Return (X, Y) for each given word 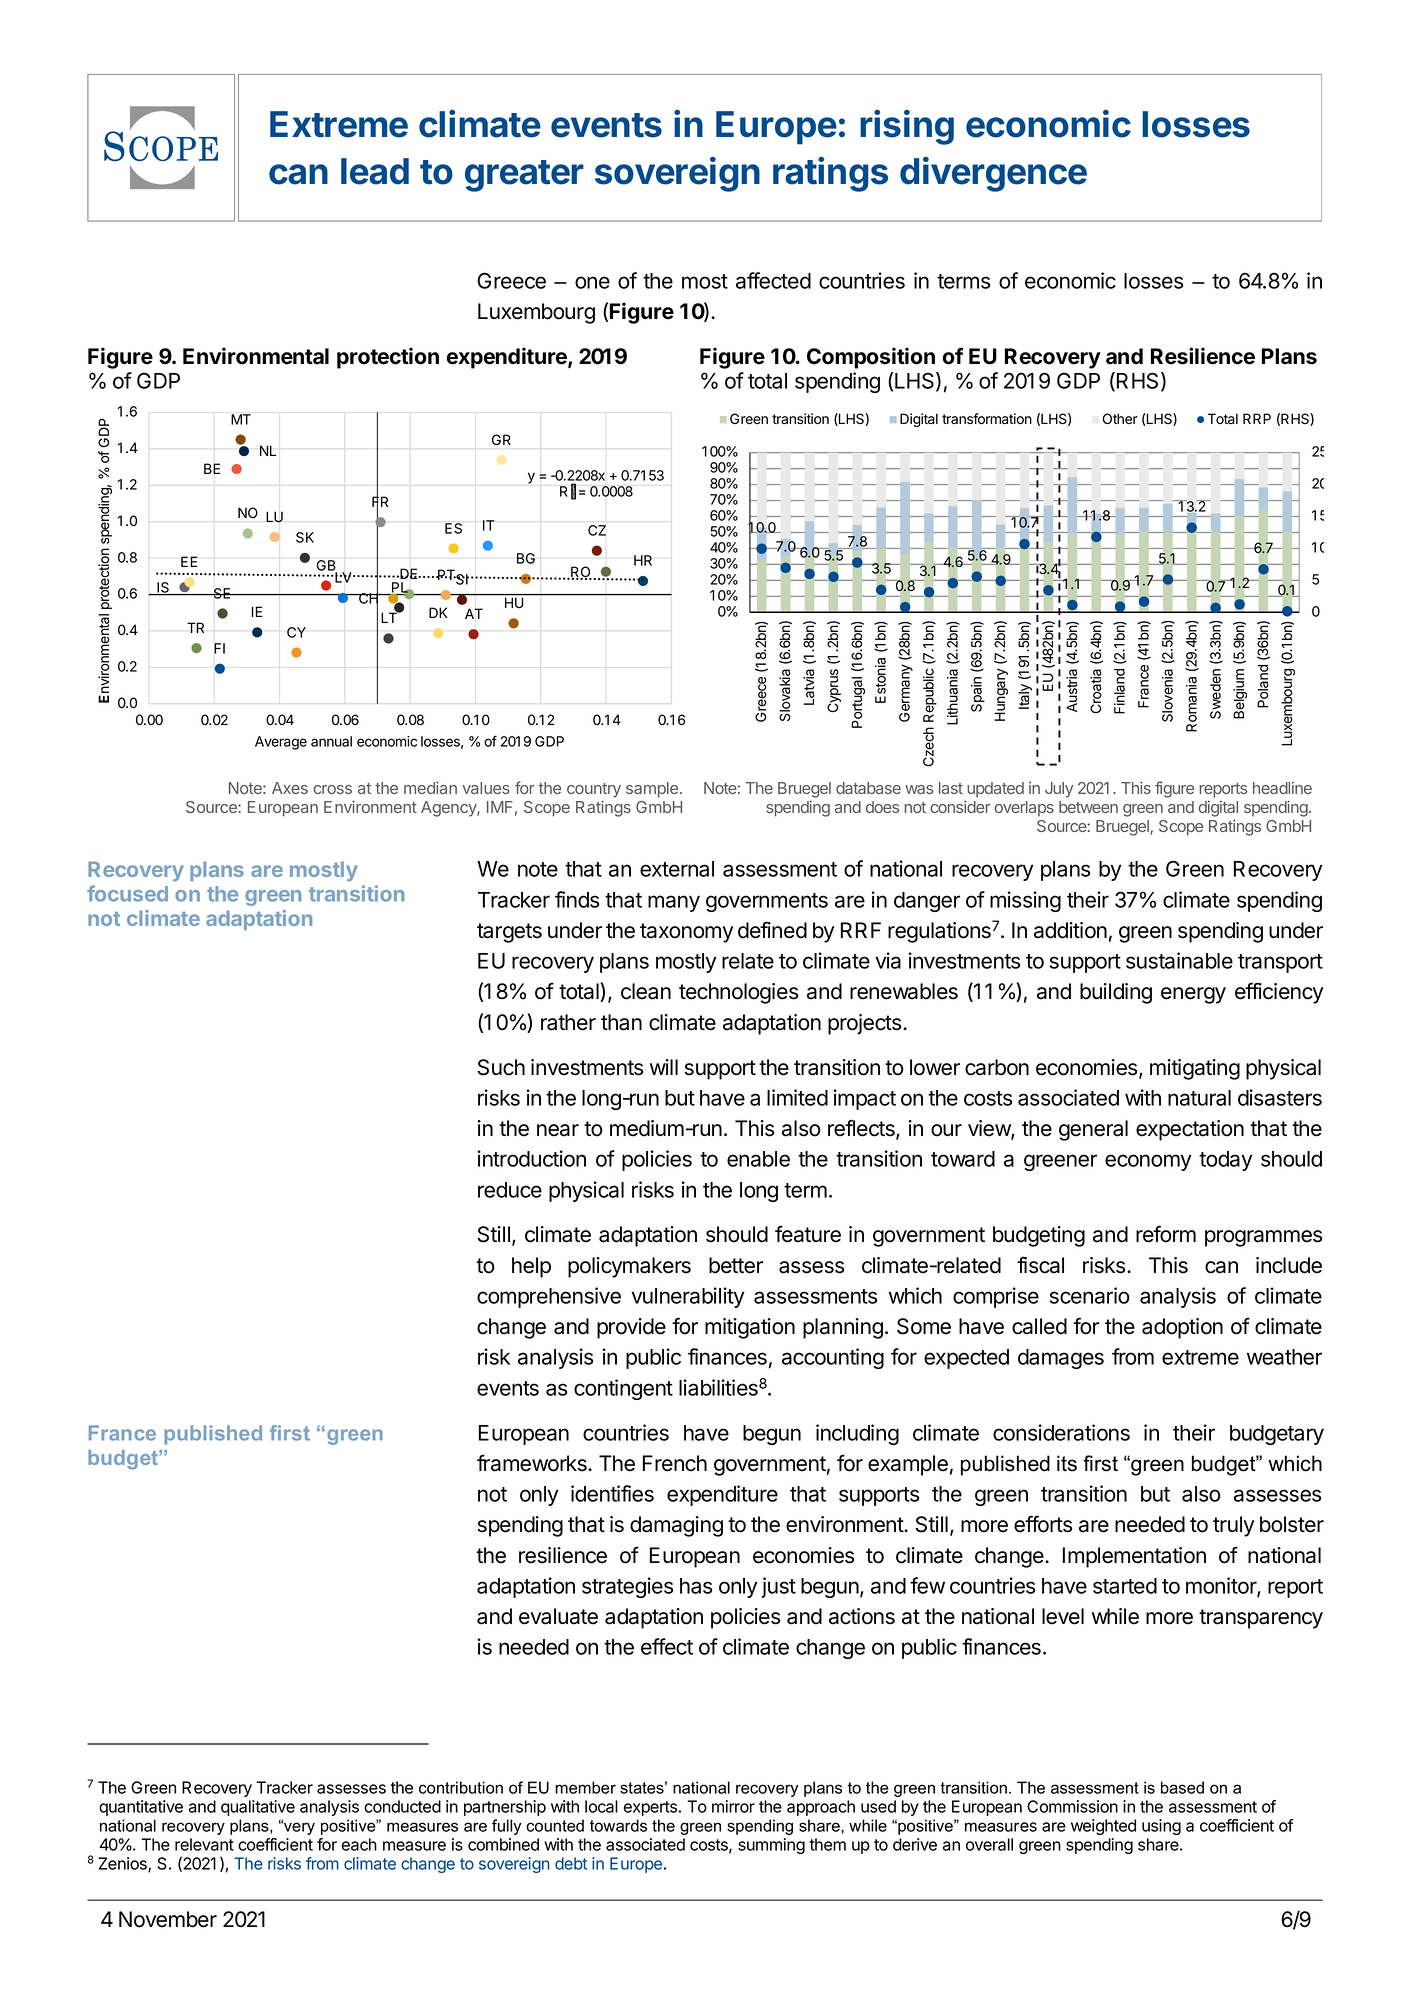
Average (281, 743)
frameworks (533, 1463)
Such (501, 1067)
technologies (738, 993)
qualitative (258, 1808)
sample (652, 790)
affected (773, 280)
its (1067, 1463)
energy (1193, 995)
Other (1120, 418)
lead (375, 171)
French (675, 1463)
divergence (993, 174)
